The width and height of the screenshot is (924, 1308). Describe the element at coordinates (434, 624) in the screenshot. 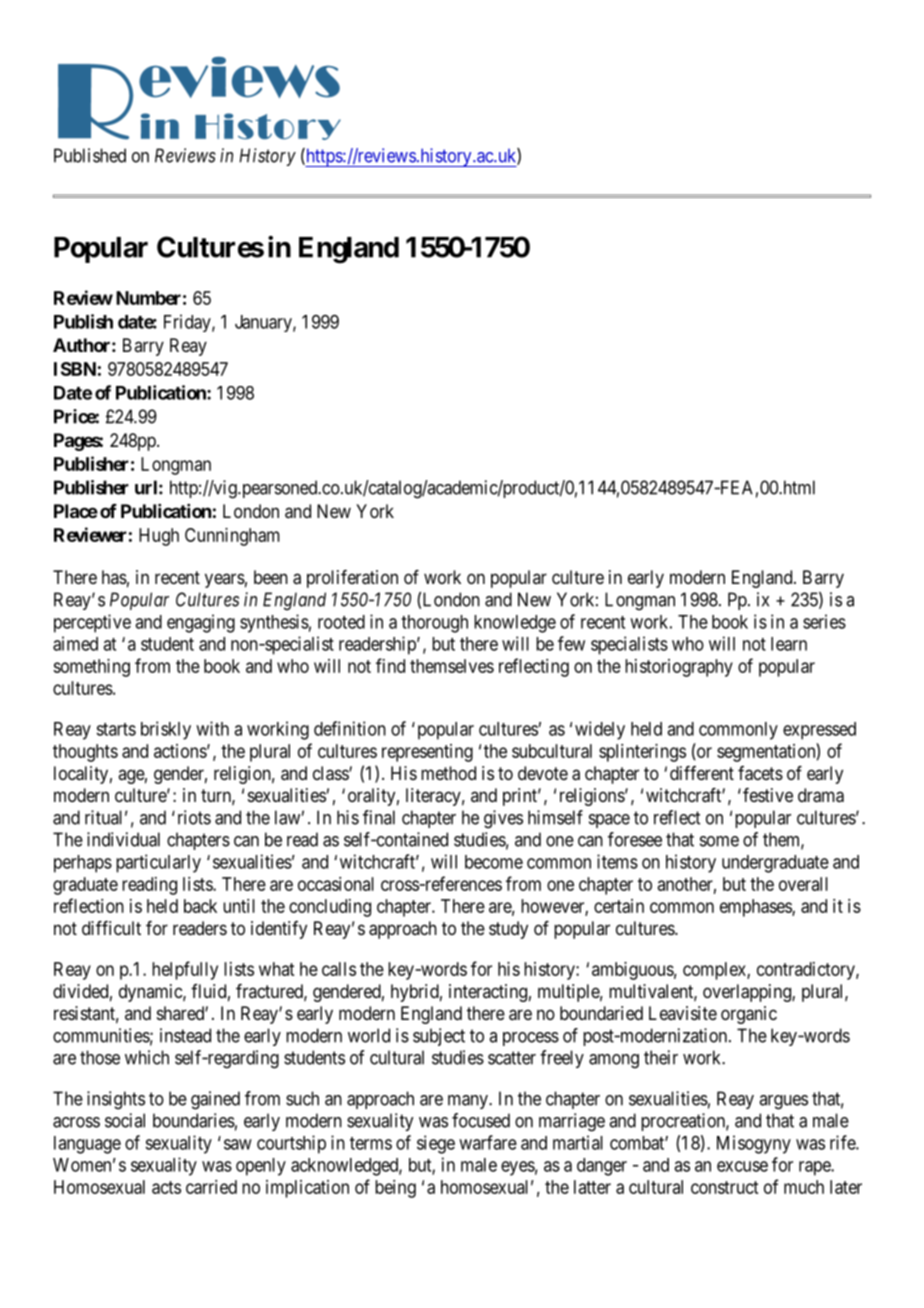

I see `thorough` at that location.
